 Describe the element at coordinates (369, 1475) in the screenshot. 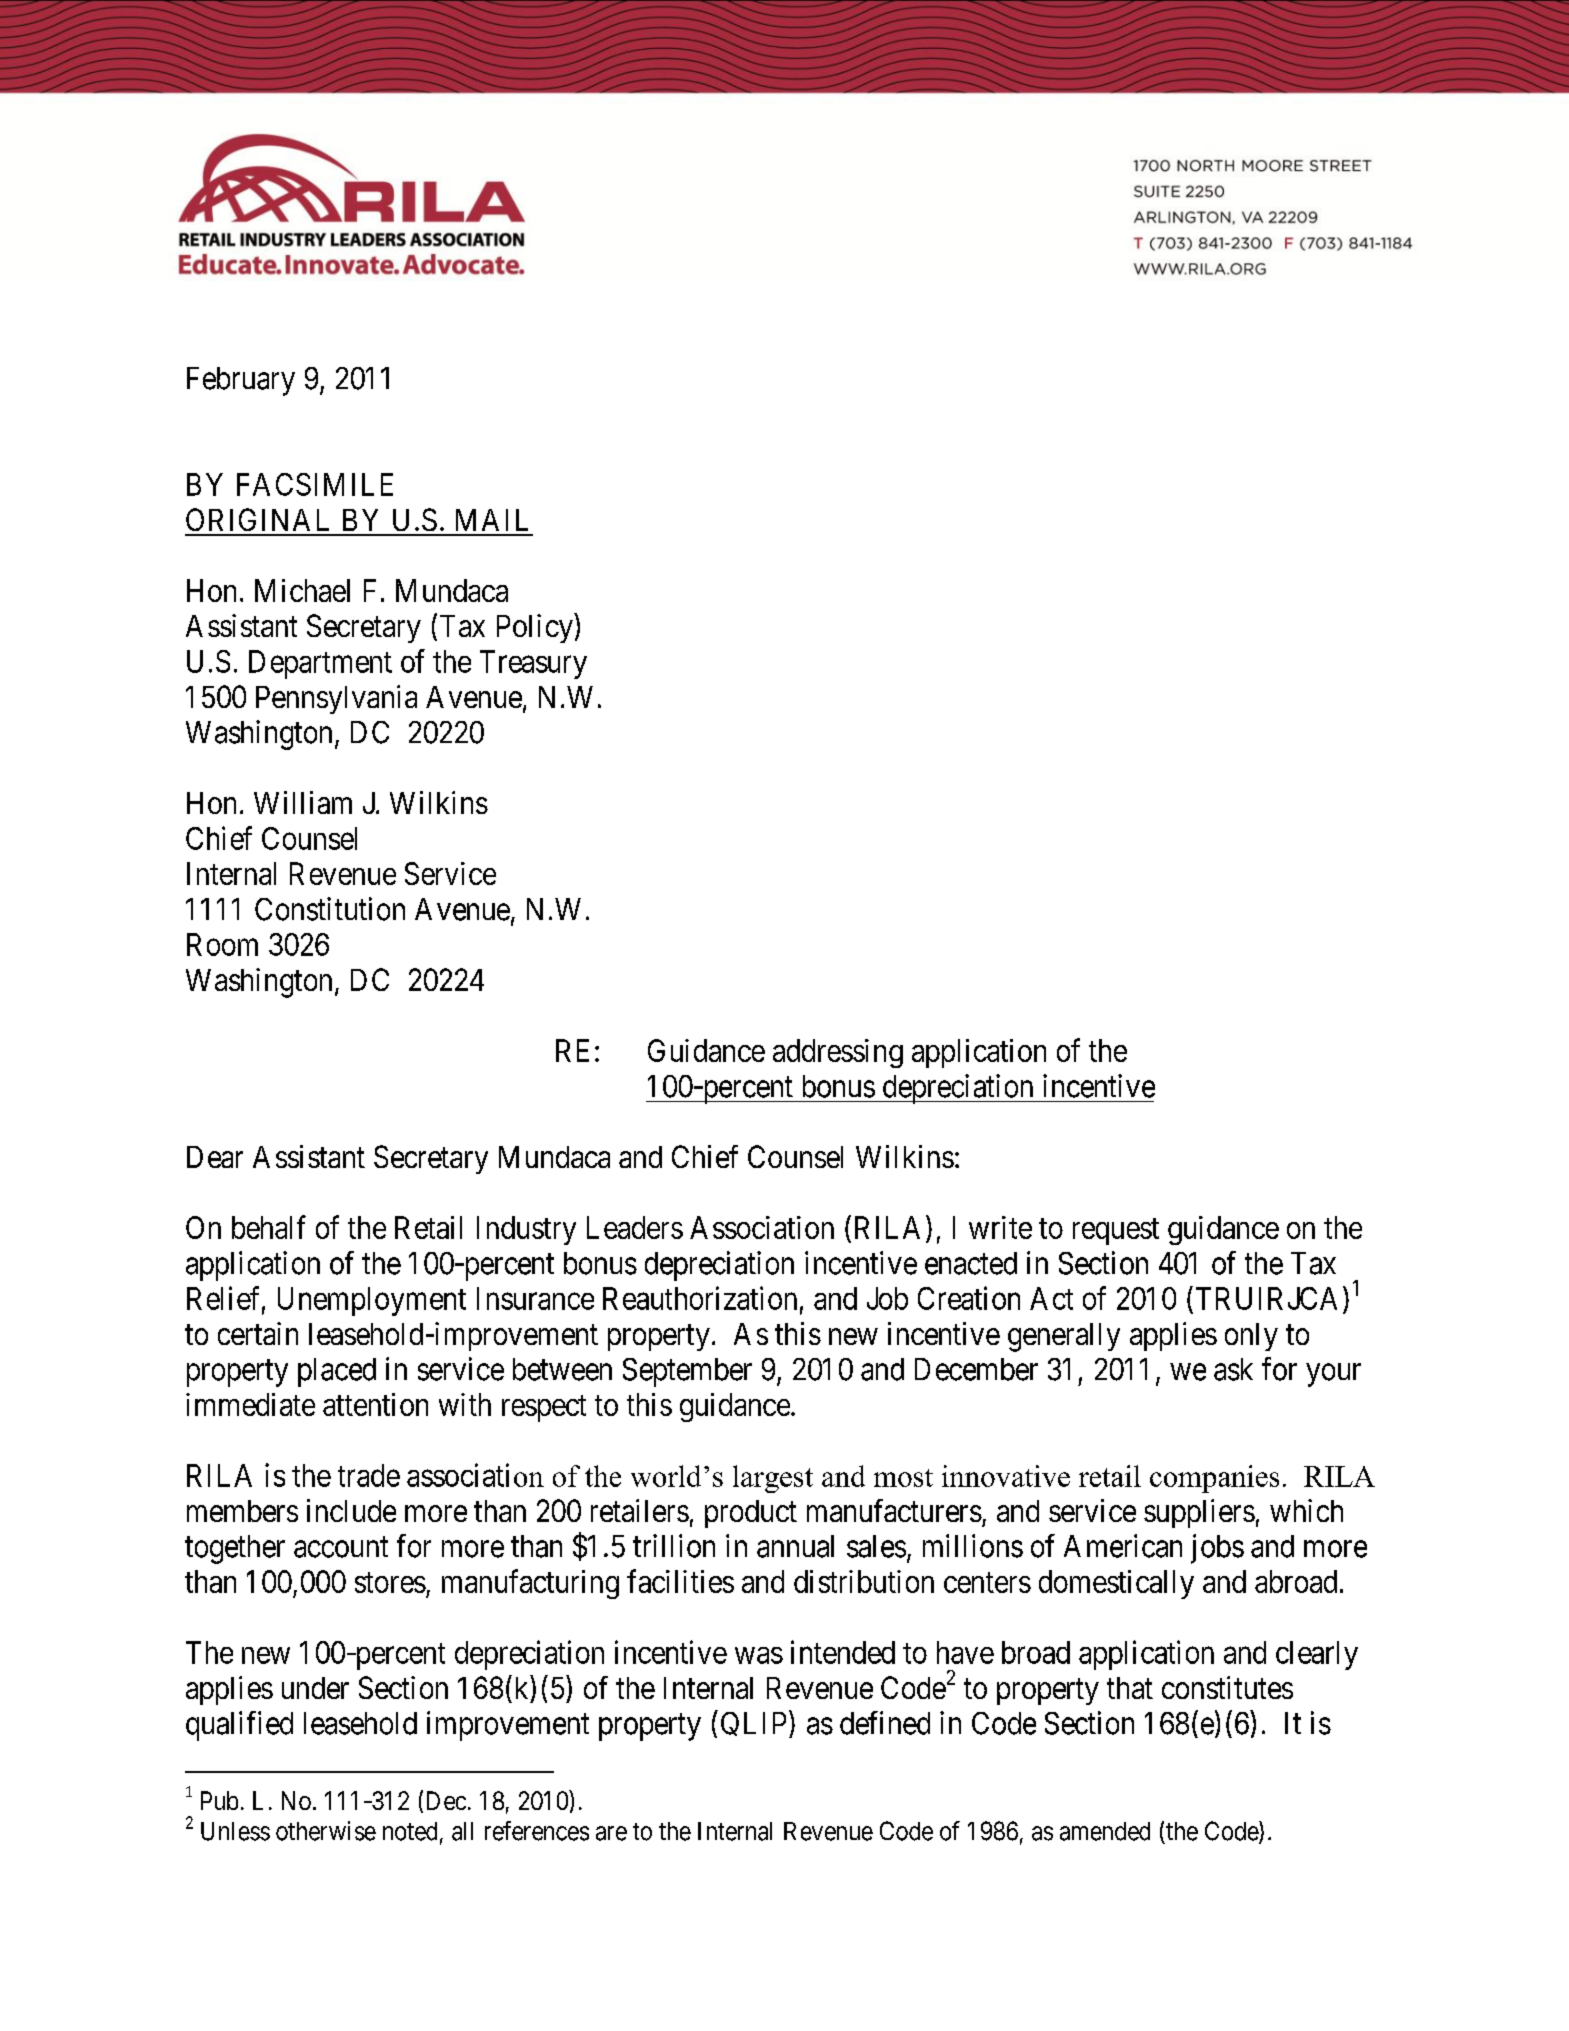

I see `trade` at that location.
